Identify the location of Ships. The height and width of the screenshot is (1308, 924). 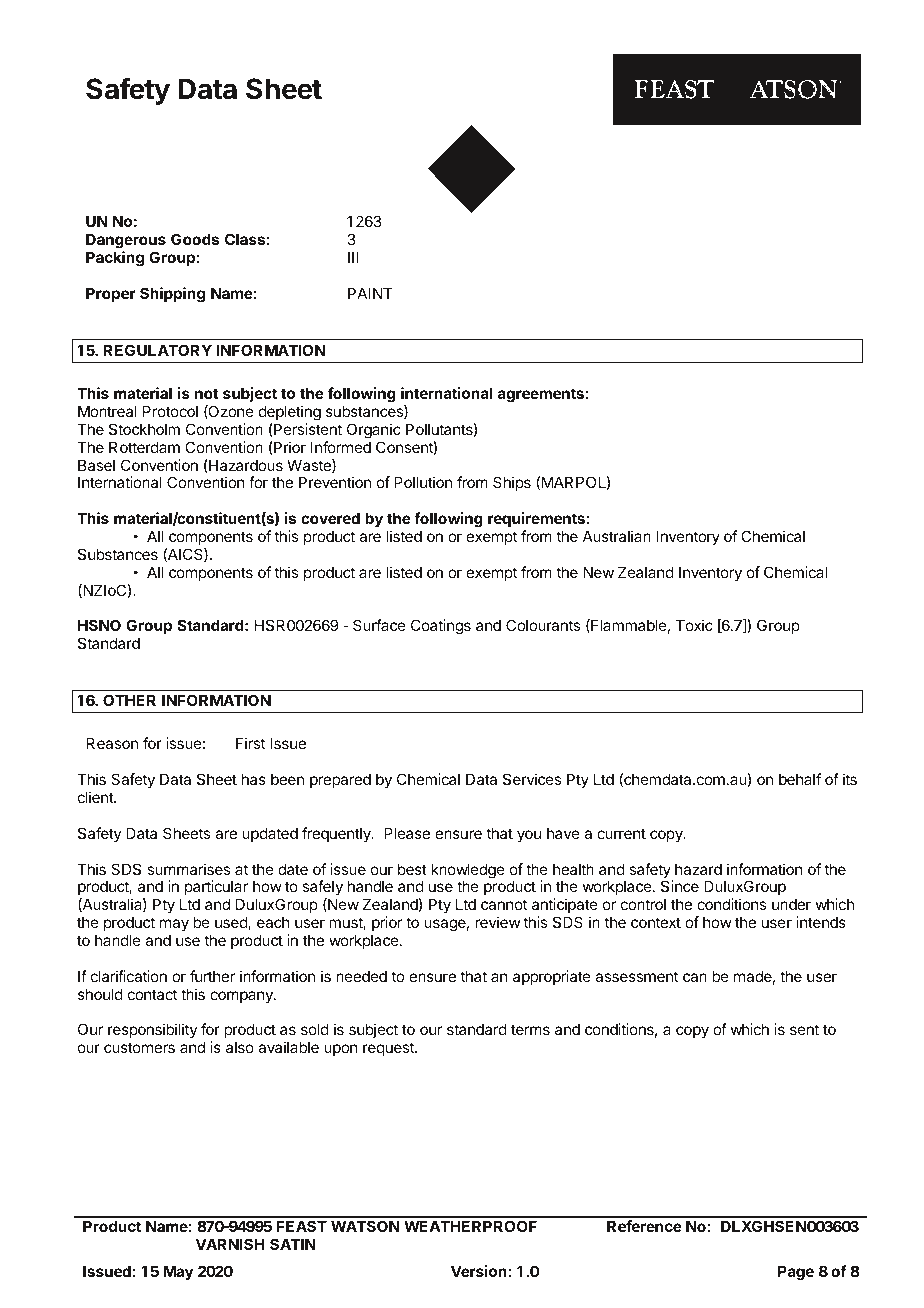
(512, 483).
